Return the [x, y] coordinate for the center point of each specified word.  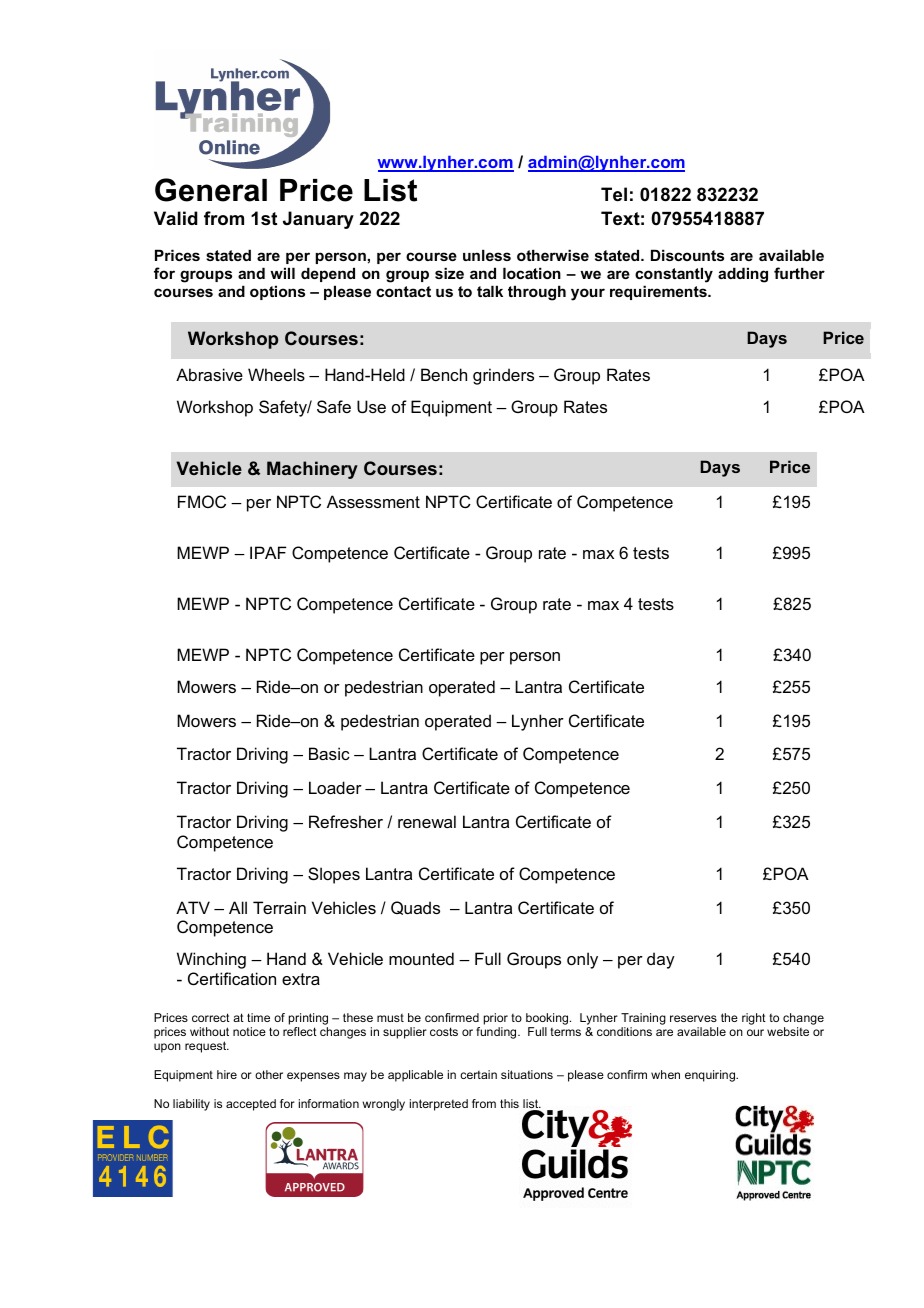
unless [487, 255]
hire [227, 1074]
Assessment [373, 501]
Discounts [687, 255]
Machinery [312, 470]
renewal [427, 821]
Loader [335, 787]
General [211, 190]
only [582, 960]
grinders [503, 376]
